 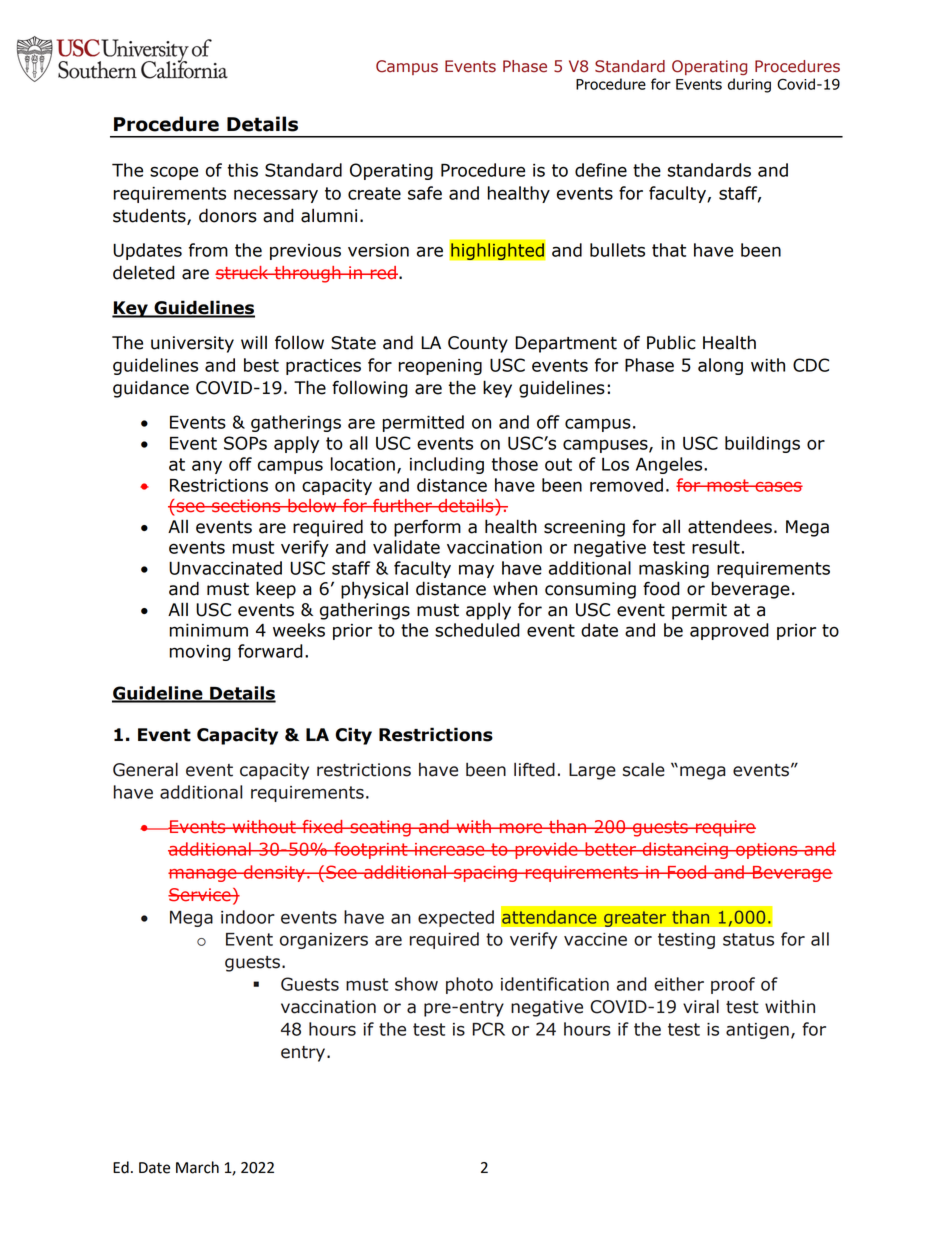 What do you see at coordinates (749, 85) in the image?
I see `during` at bounding box center [749, 85].
